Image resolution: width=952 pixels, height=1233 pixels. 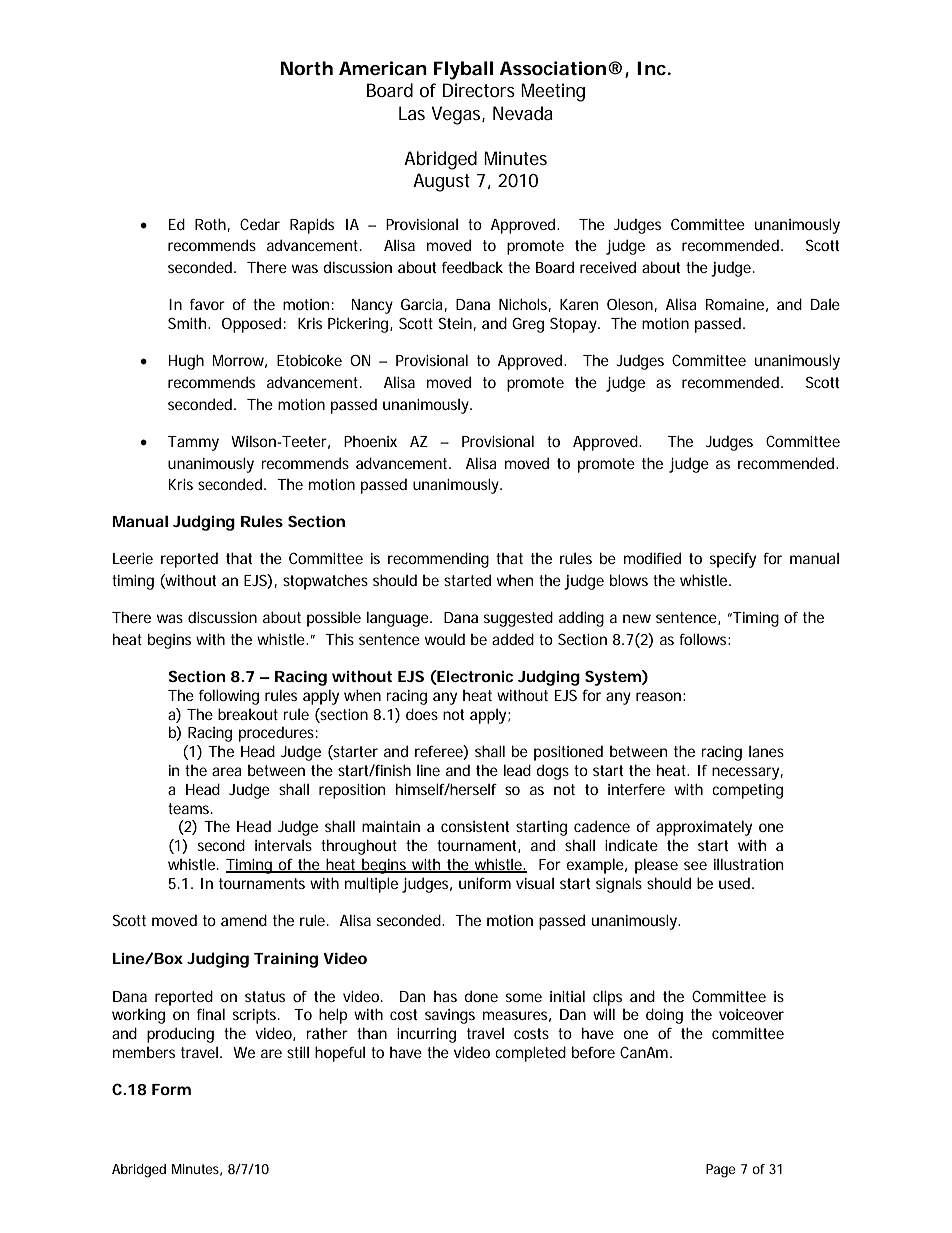 I want to click on Tammy, so click(x=193, y=443).
